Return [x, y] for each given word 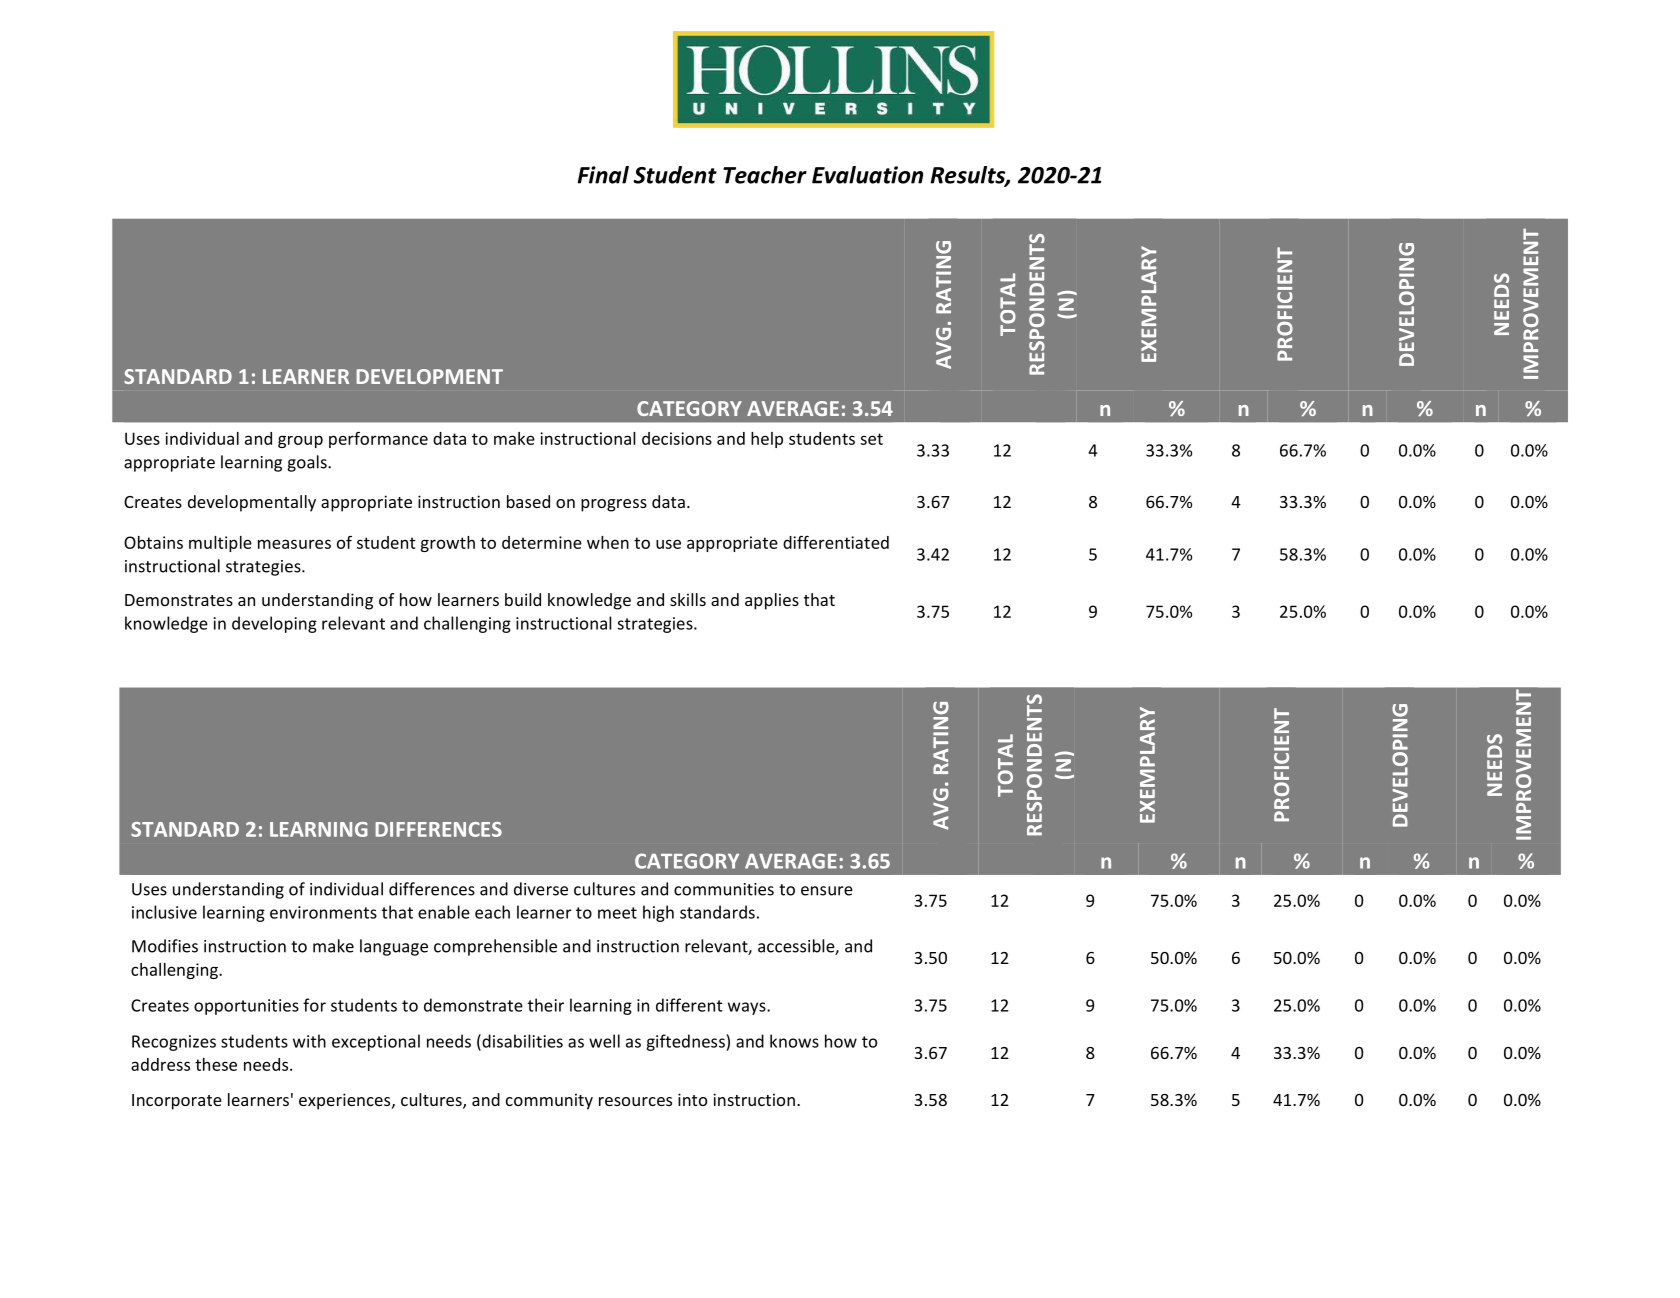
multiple [220, 544]
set [871, 439]
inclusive [164, 912]
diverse [541, 889]
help [767, 440]
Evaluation [867, 175]
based [528, 501]
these [216, 1064]
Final [603, 175]
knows [794, 1041]
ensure [827, 891]
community [549, 1101]
